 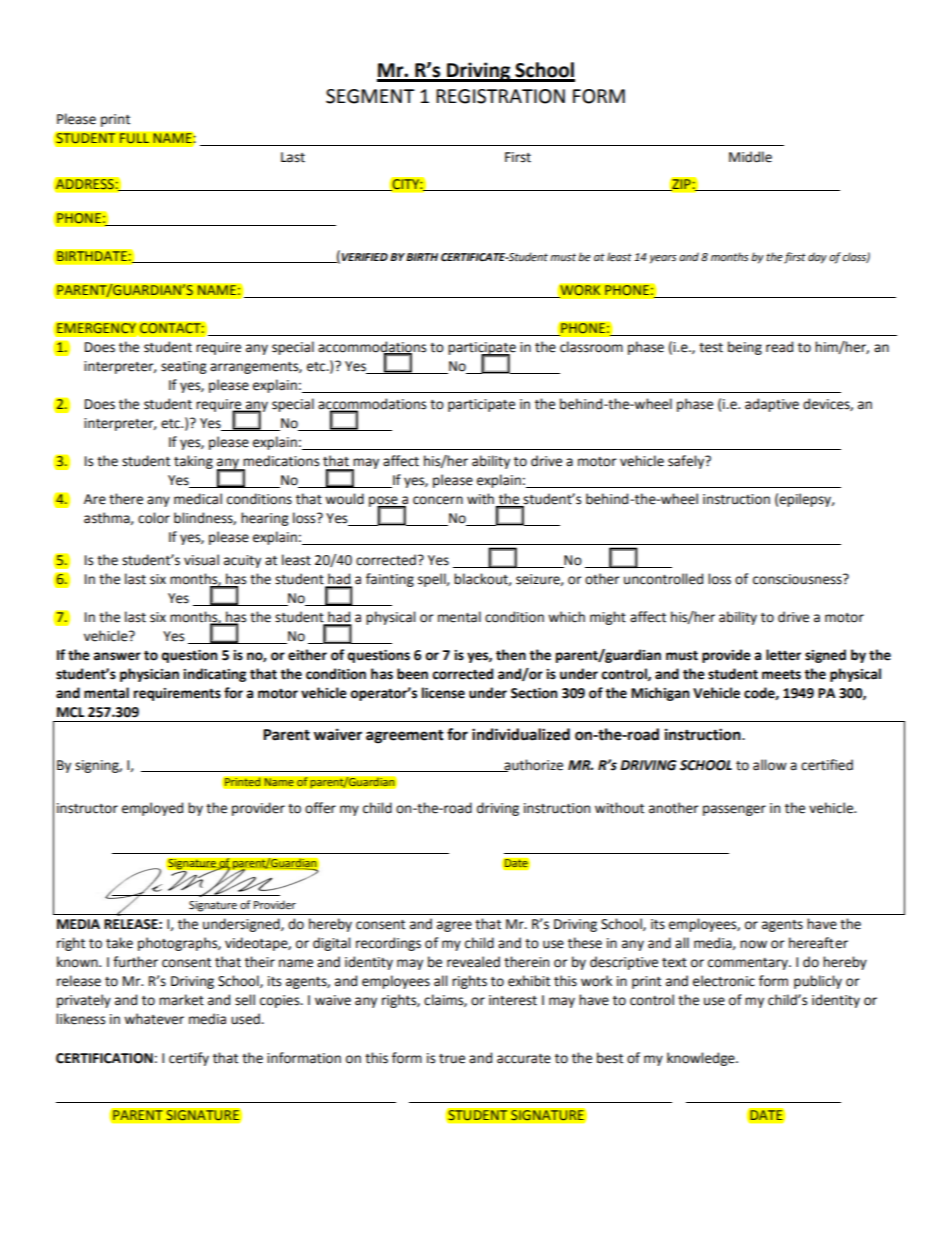 What do you see at coordinates (154, 1019) in the page?
I see `whatever` at bounding box center [154, 1019].
